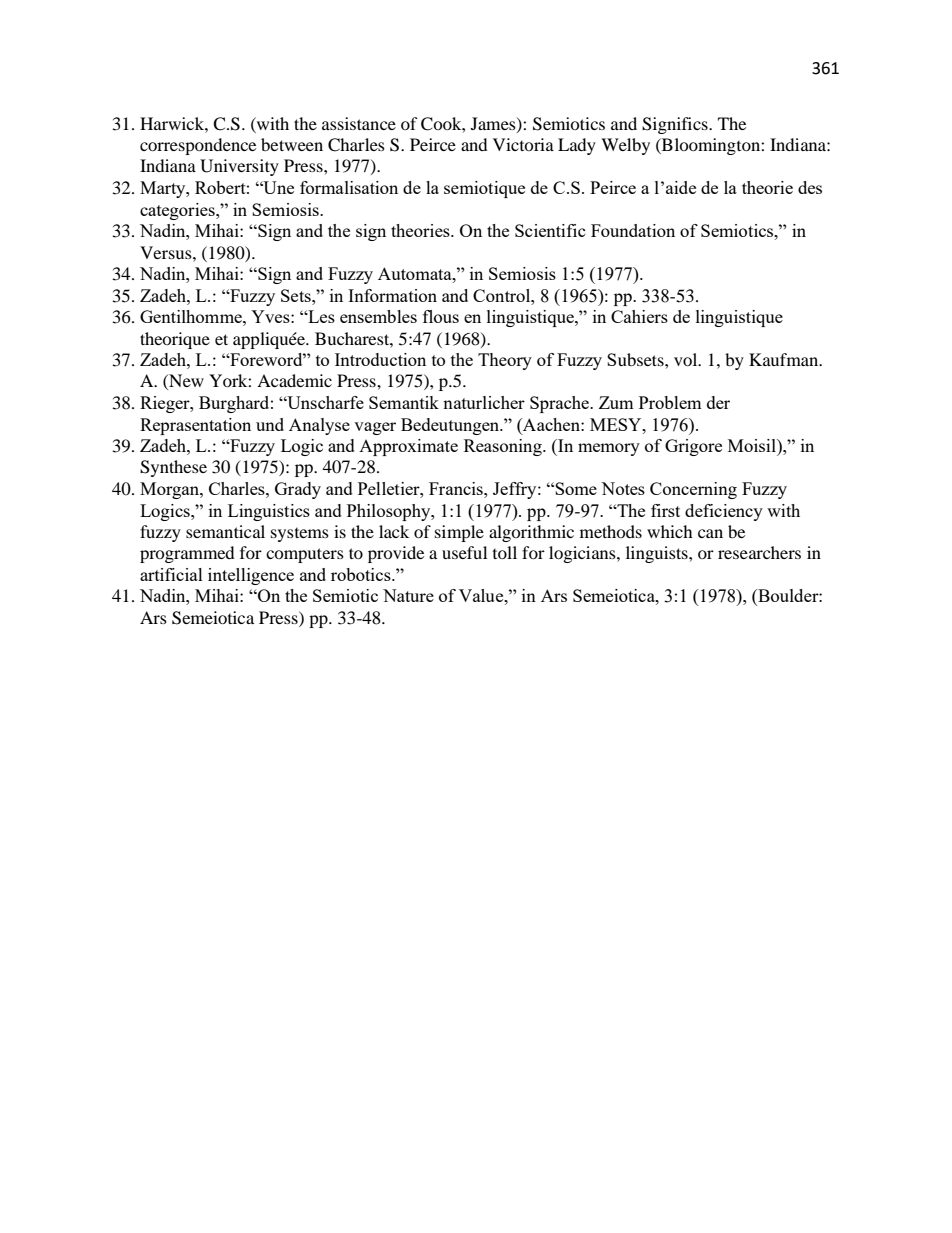  What do you see at coordinates (505, 552) in the screenshot?
I see `toll` at bounding box center [505, 552].
